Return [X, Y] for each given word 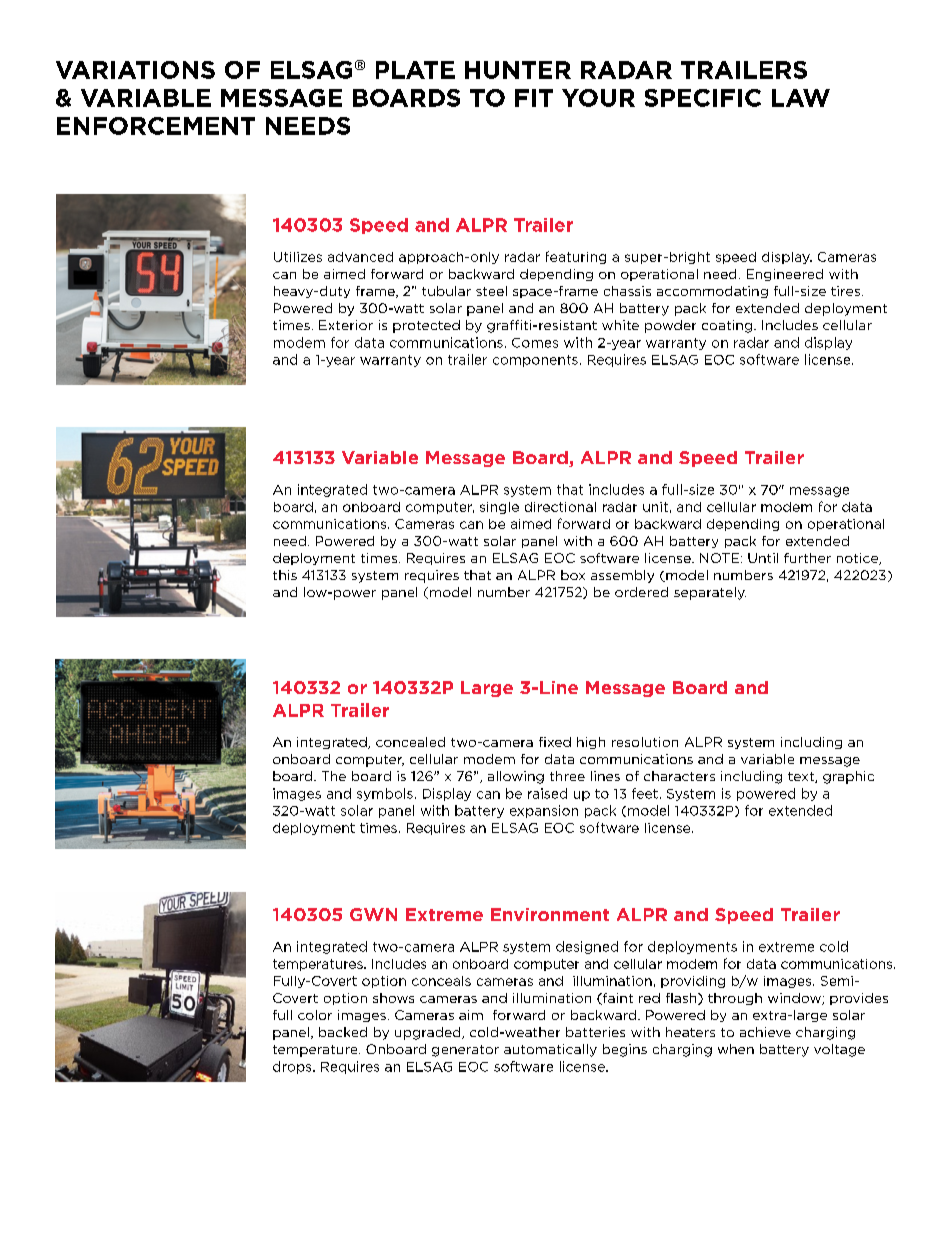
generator [465, 1051]
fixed [555, 742]
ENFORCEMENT [156, 126]
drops [293, 1067]
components [535, 361]
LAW [801, 98]
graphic [848, 777]
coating [727, 326]
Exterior [346, 325]
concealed [410, 742]
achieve [765, 1032]
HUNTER [518, 70]
